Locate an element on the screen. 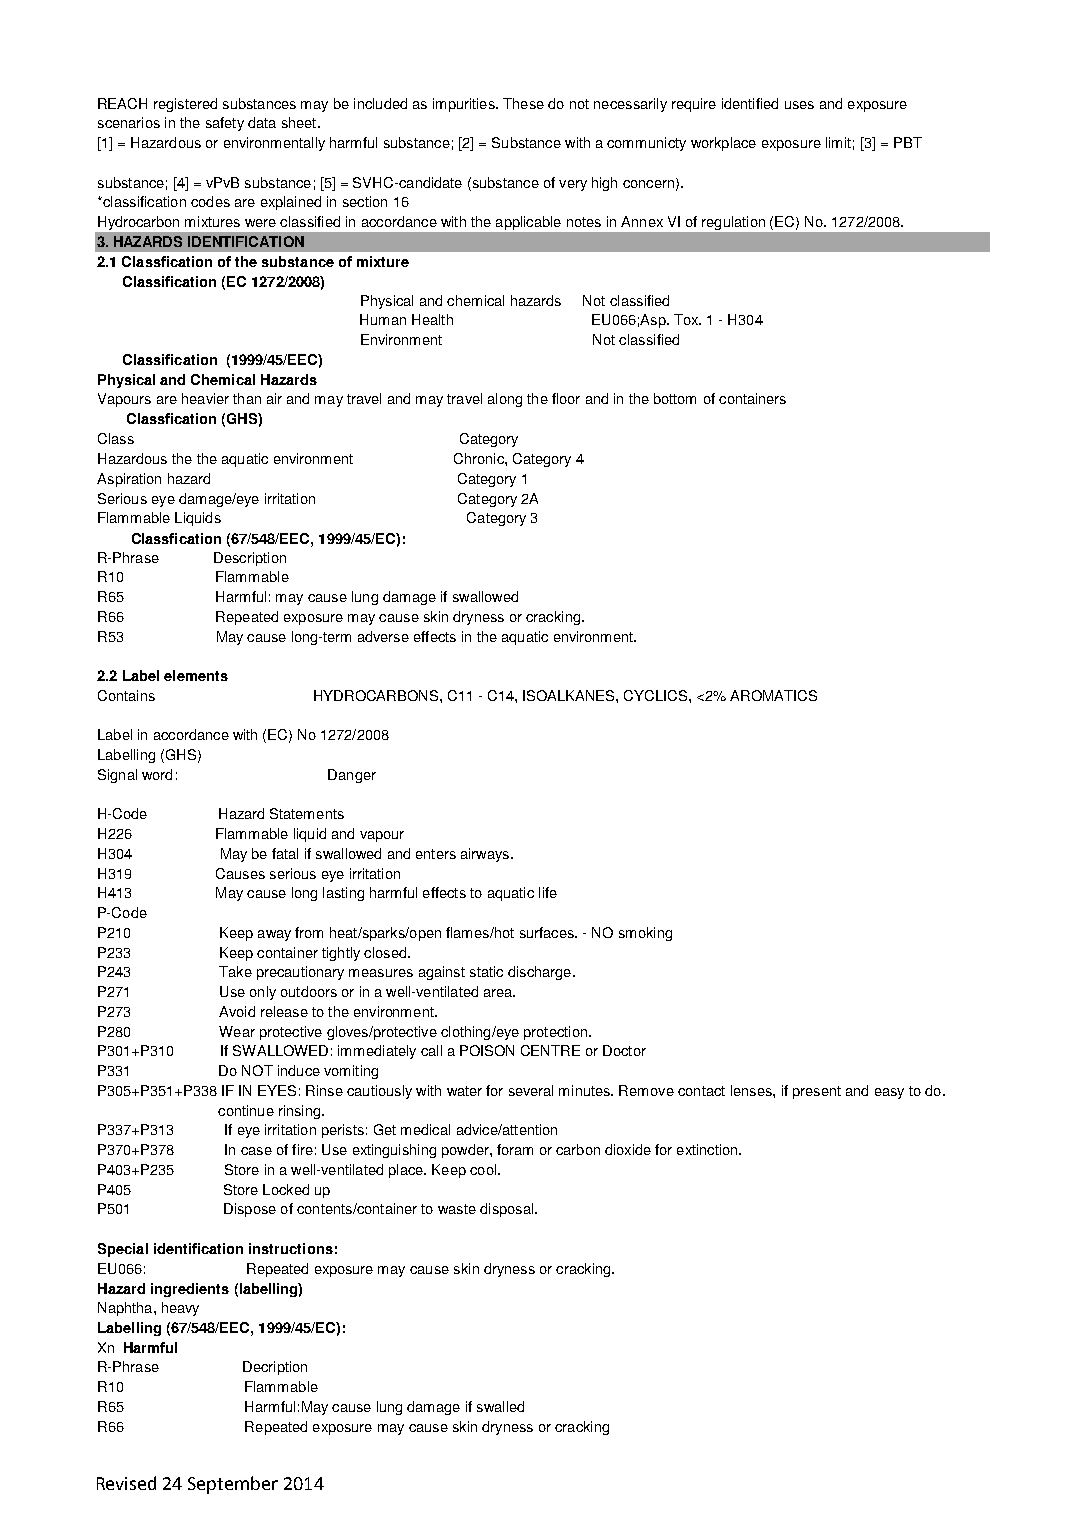 The width and height of the screenshot is (1088, 1540). limit is located at coordinates (838, 142).
